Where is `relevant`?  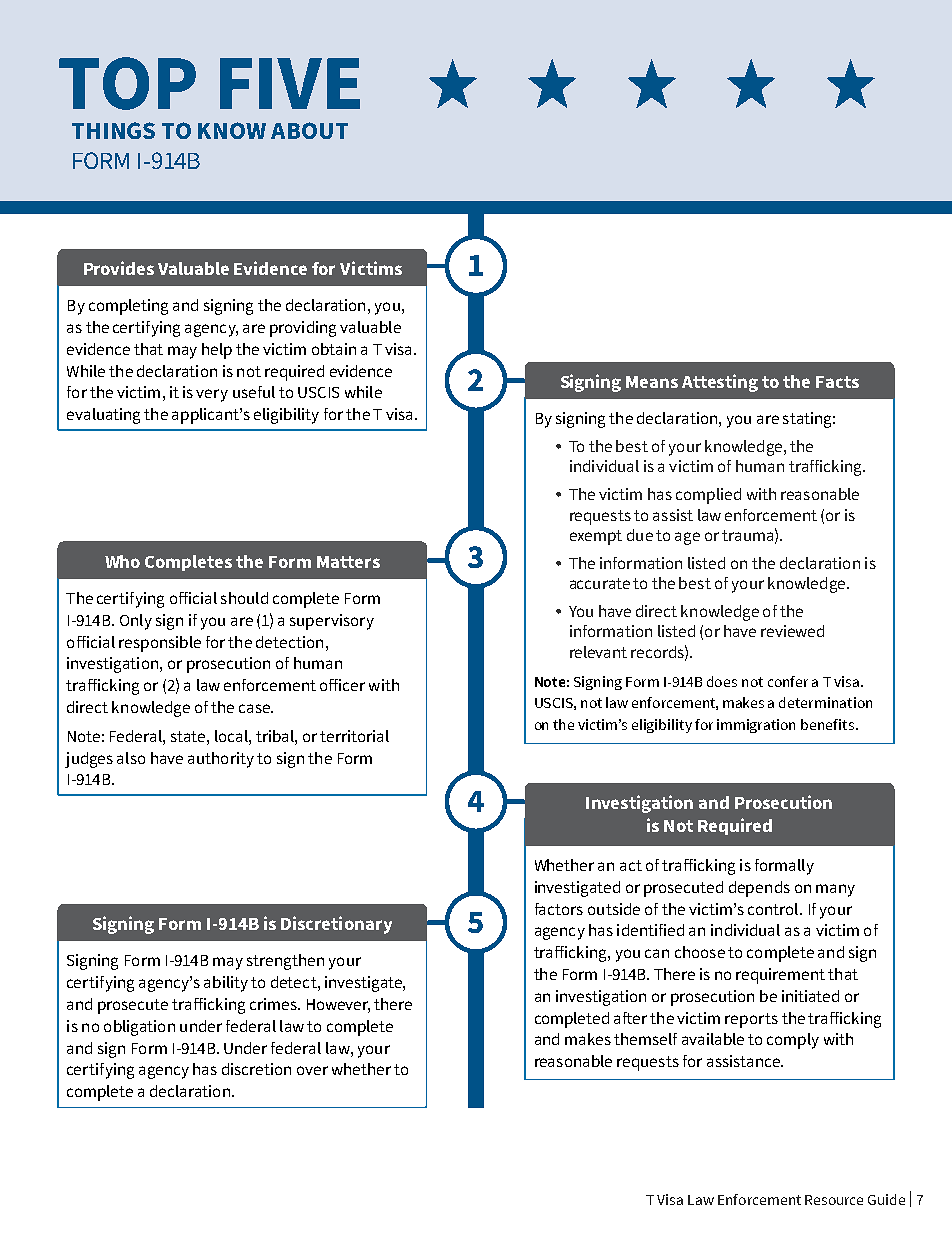 relevant is located at coordinates (598, 652).
